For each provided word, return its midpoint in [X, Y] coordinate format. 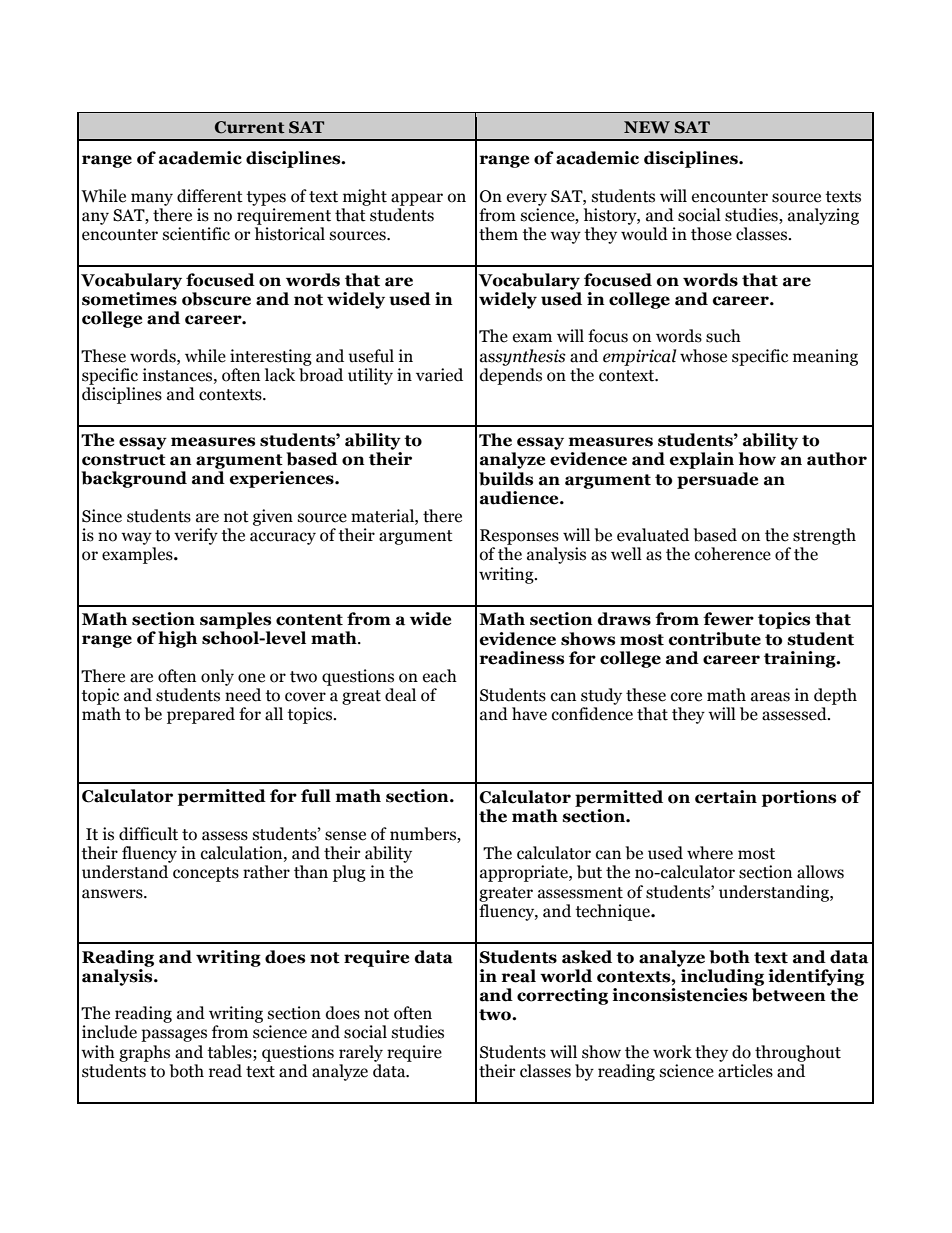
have [529, 714]
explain [702, 460]
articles [745, 1071]
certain [726, 797]
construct [124, 460]
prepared [201, 715]
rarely [361, 1053]
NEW [647, 127]
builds [506, 479]
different [210, 196]
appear [417, 199]
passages [174, 1035]
